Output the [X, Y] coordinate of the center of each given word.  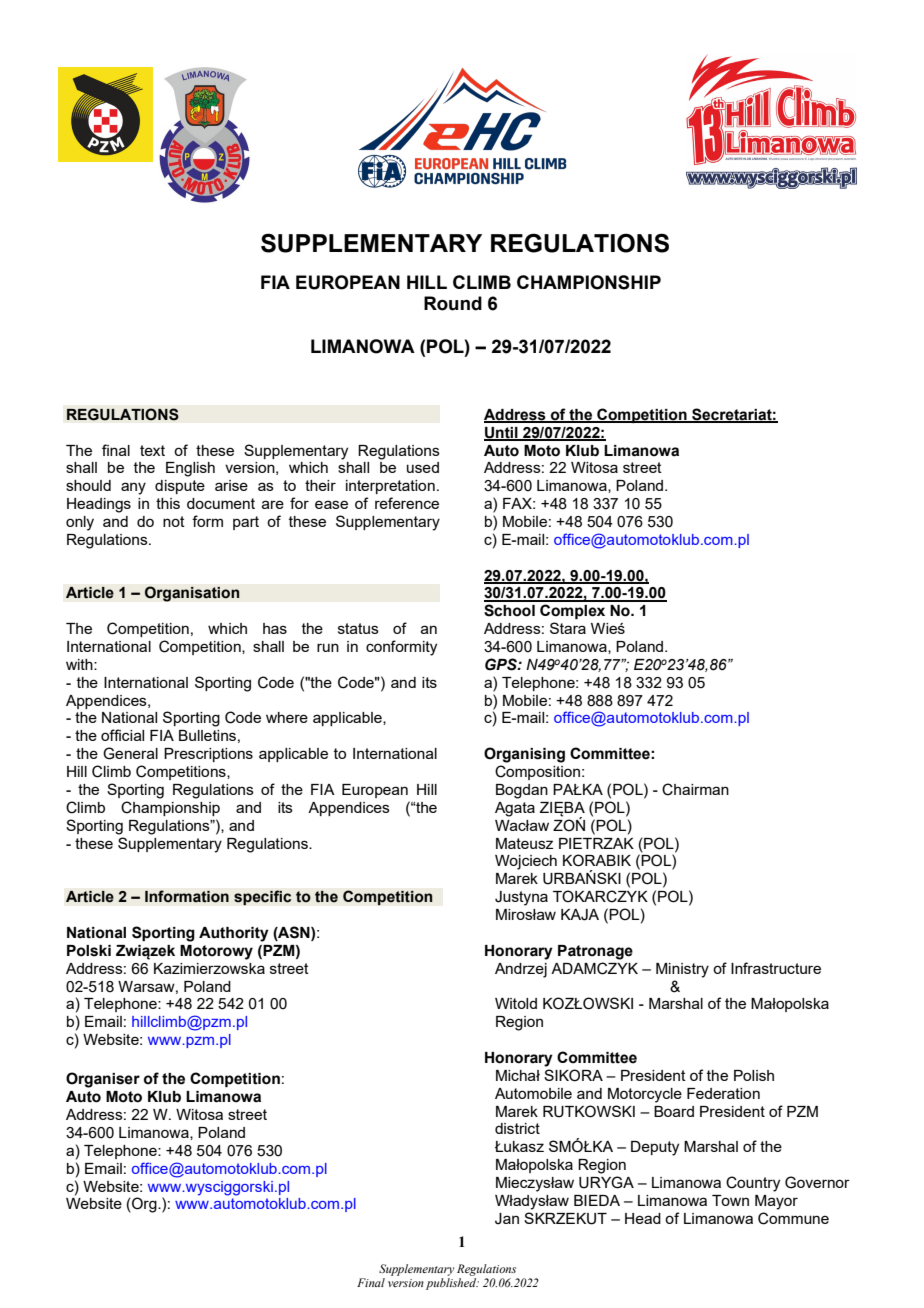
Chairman [695, 789]
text [152, 450]
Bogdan [522, 791]
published [452, 1284]
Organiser [103, 1080]
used [423, 467]
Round [453, 303]
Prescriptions [208, 755]
